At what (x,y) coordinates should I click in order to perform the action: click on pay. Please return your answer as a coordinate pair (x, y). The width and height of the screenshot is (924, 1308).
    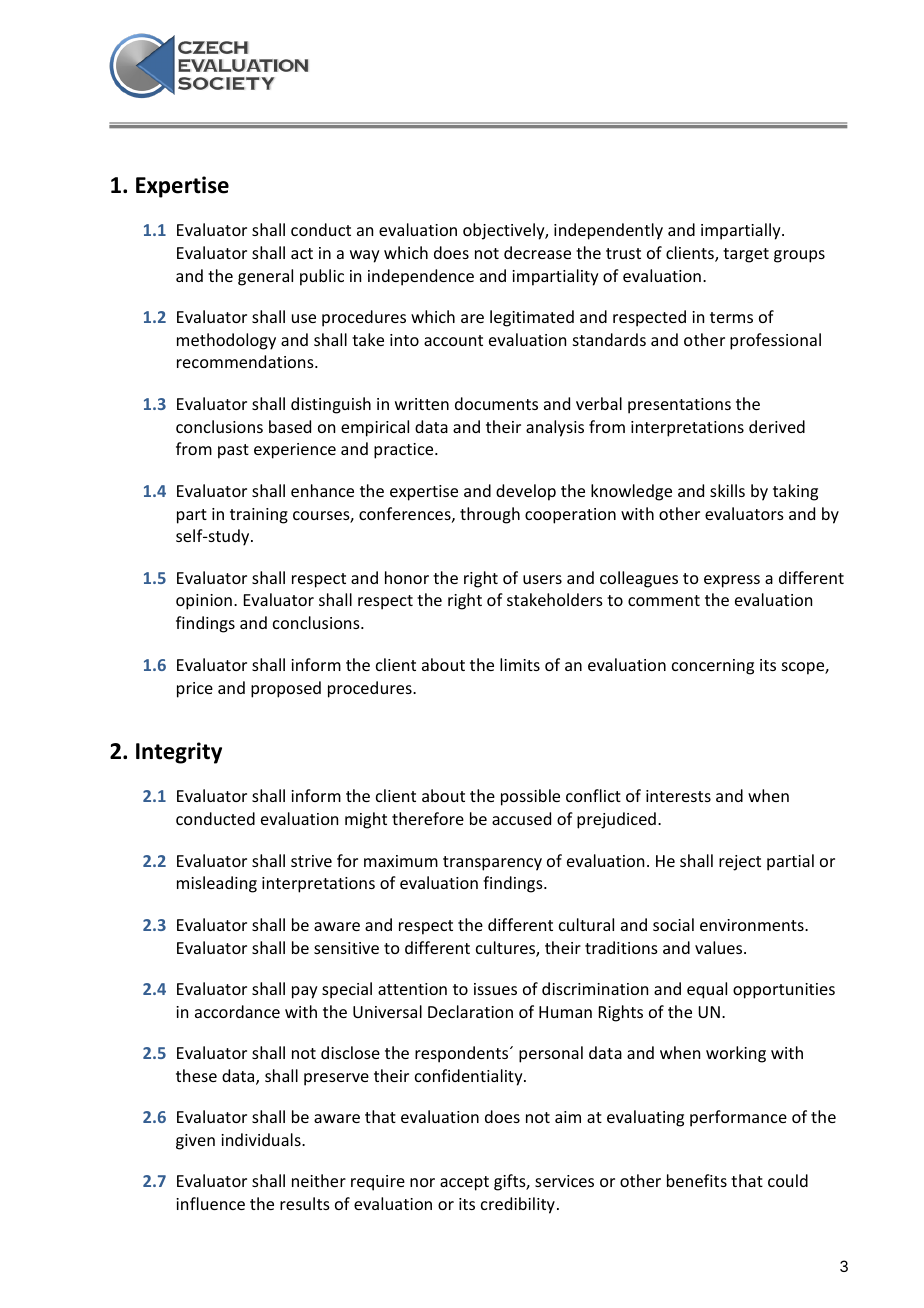
    Looking at the image, I should click on (305, 992).
